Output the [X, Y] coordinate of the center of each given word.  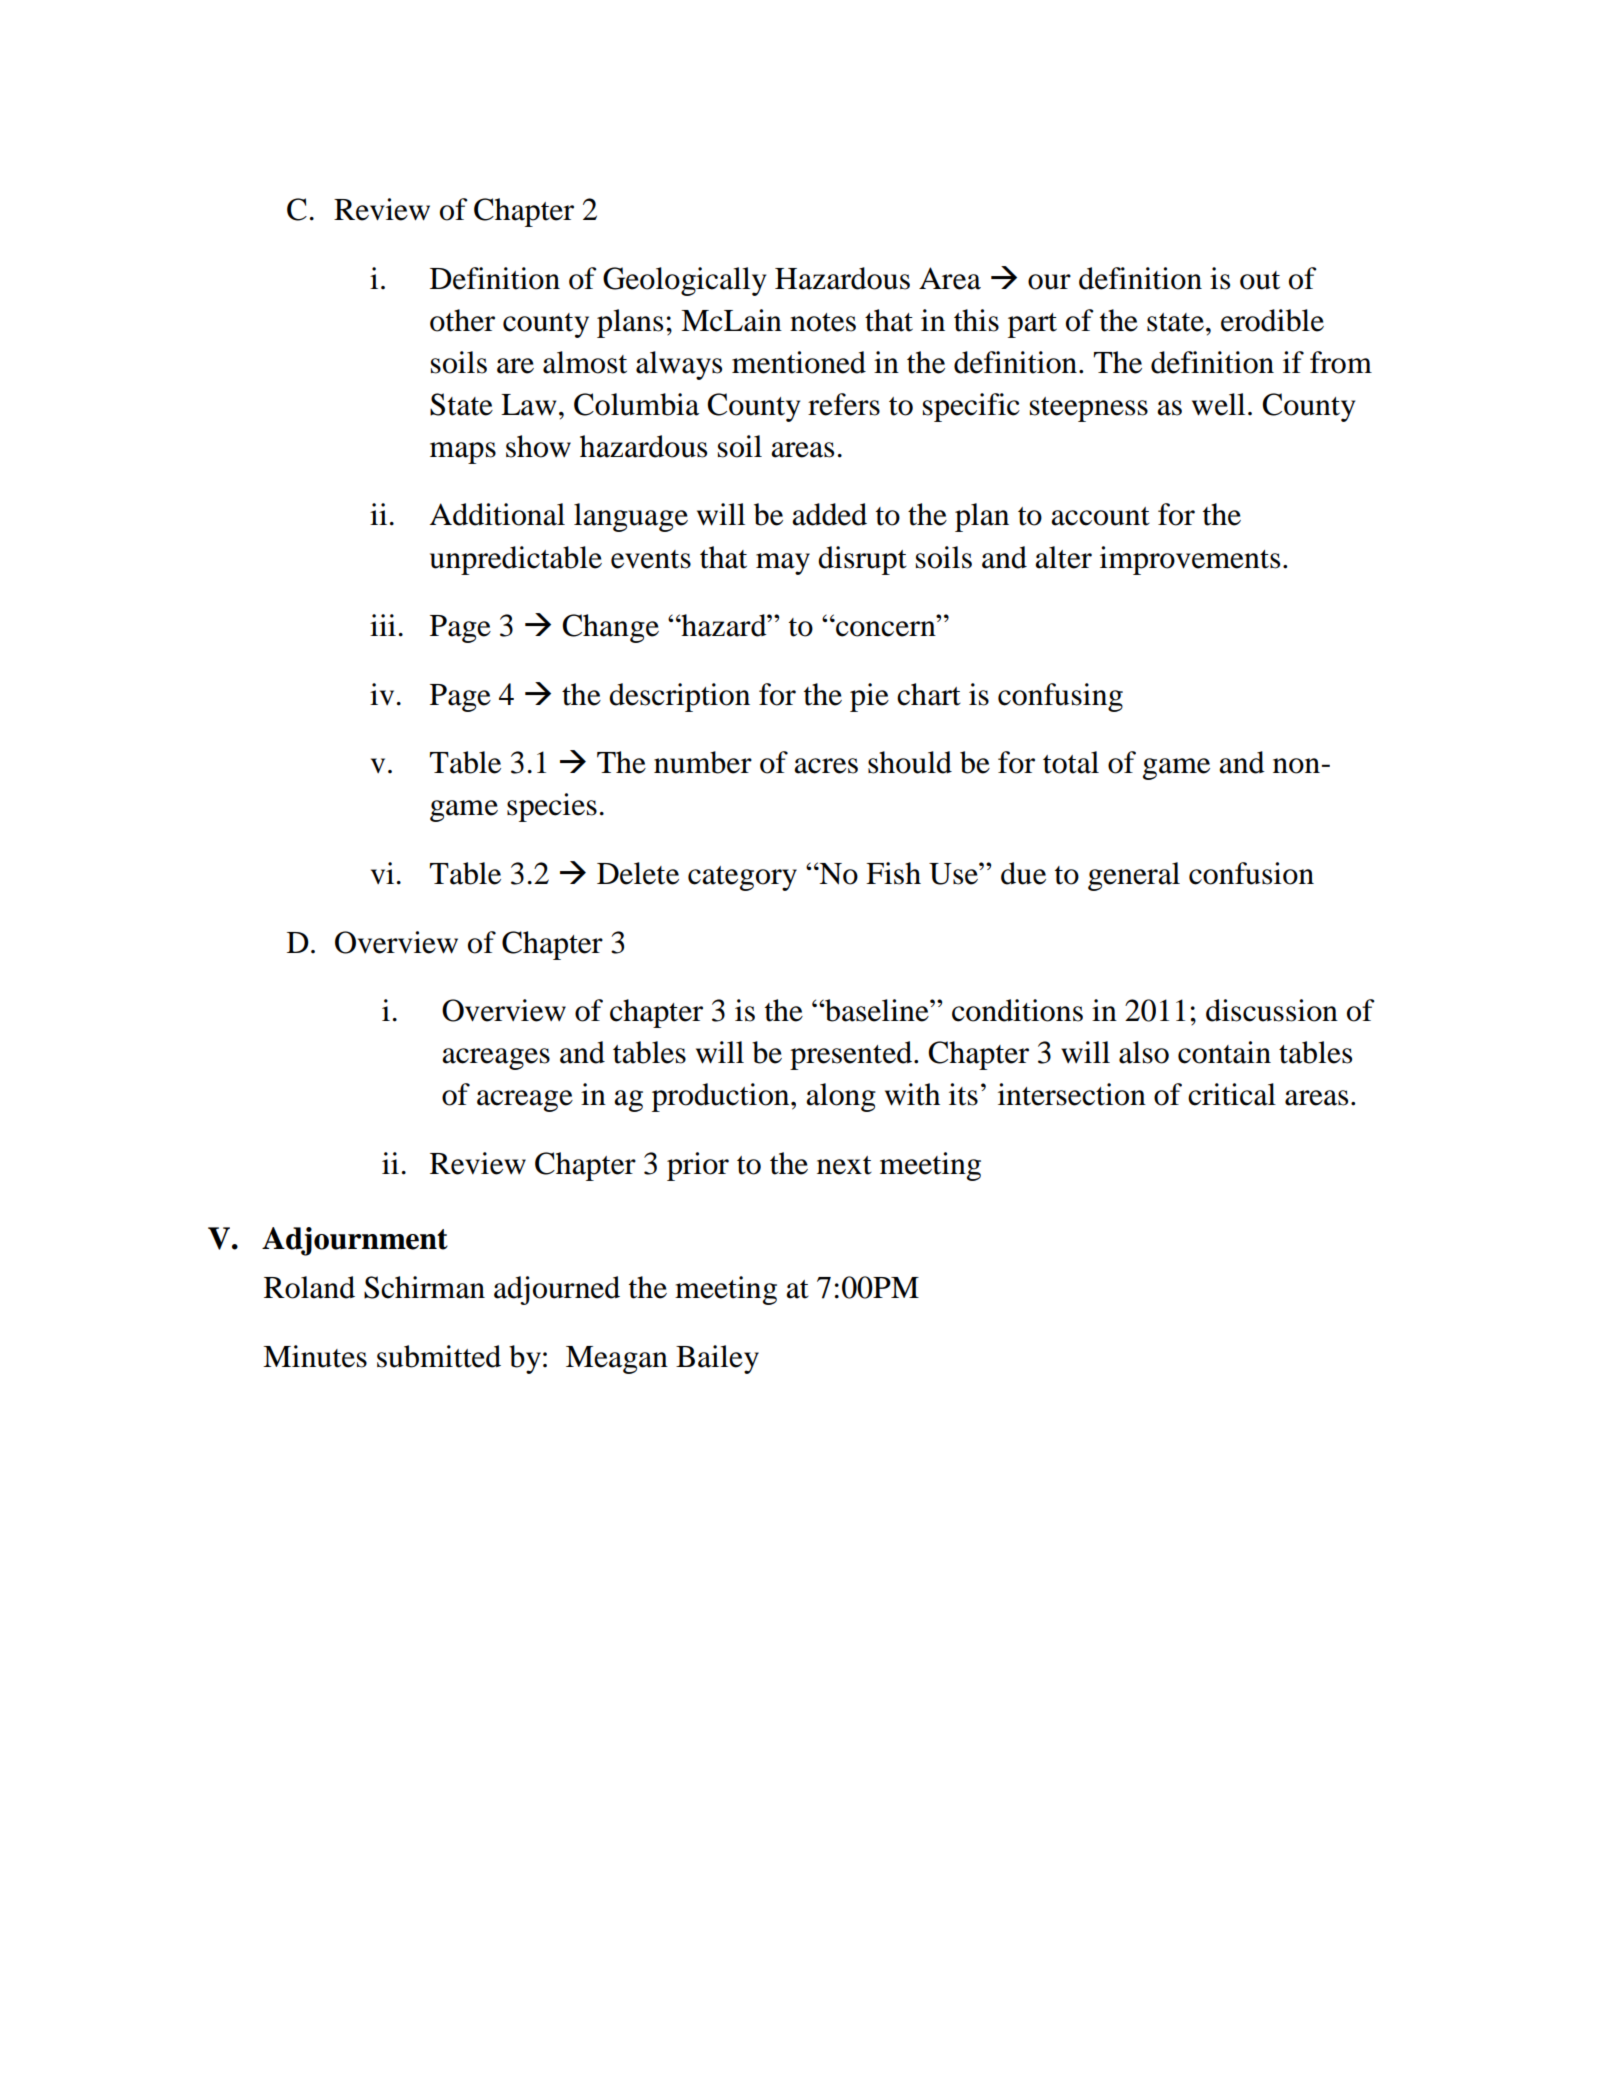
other [462, 320]
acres [826, 766]
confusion [1251, 873]
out [1260, 280]
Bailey [717, 1359]
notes [823, 322]
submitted [439, 1356]
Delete [638, 873]
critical [1232, 1094]
